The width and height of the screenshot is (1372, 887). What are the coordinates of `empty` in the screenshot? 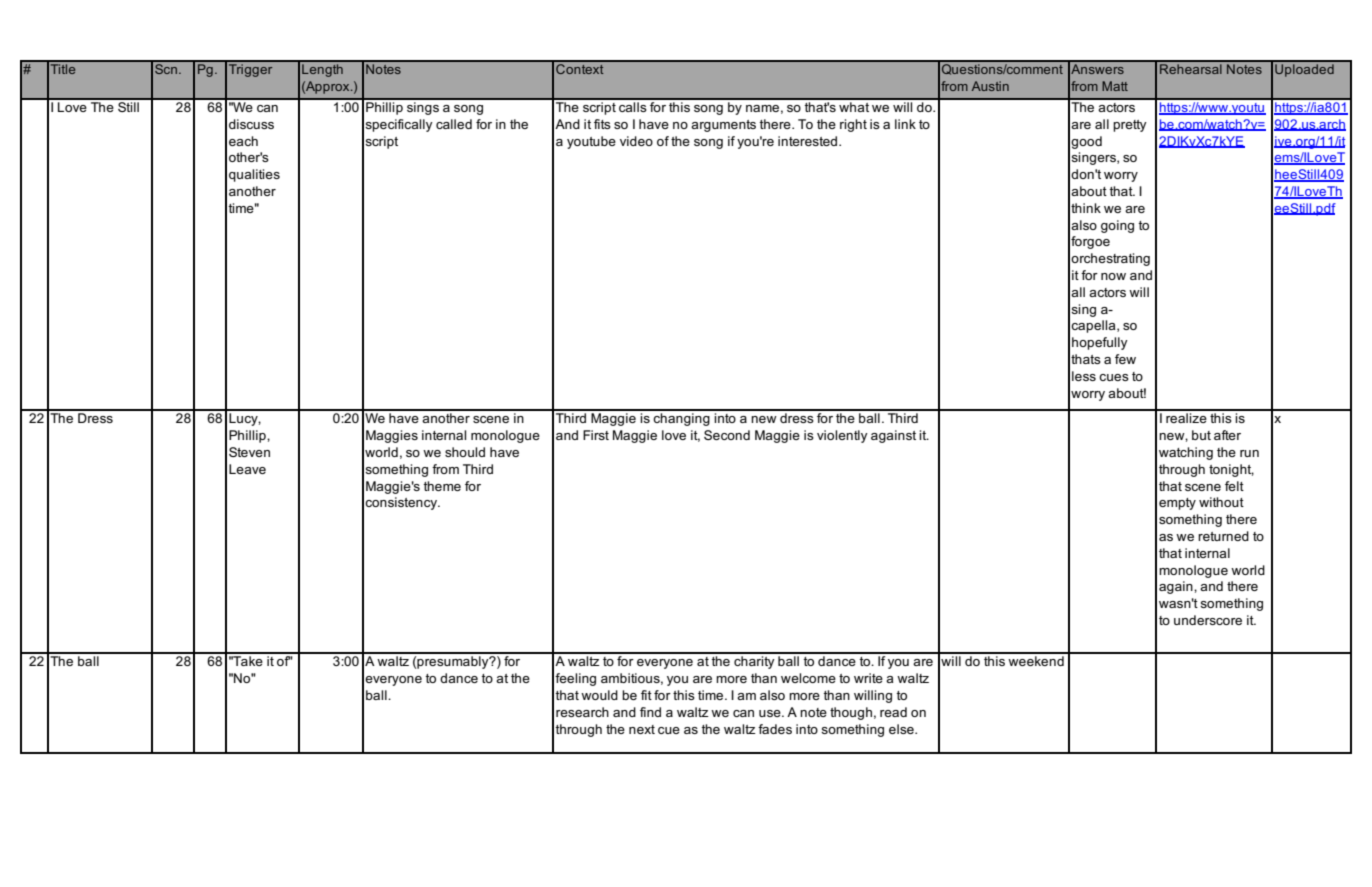 It's located at (1177, 504).
